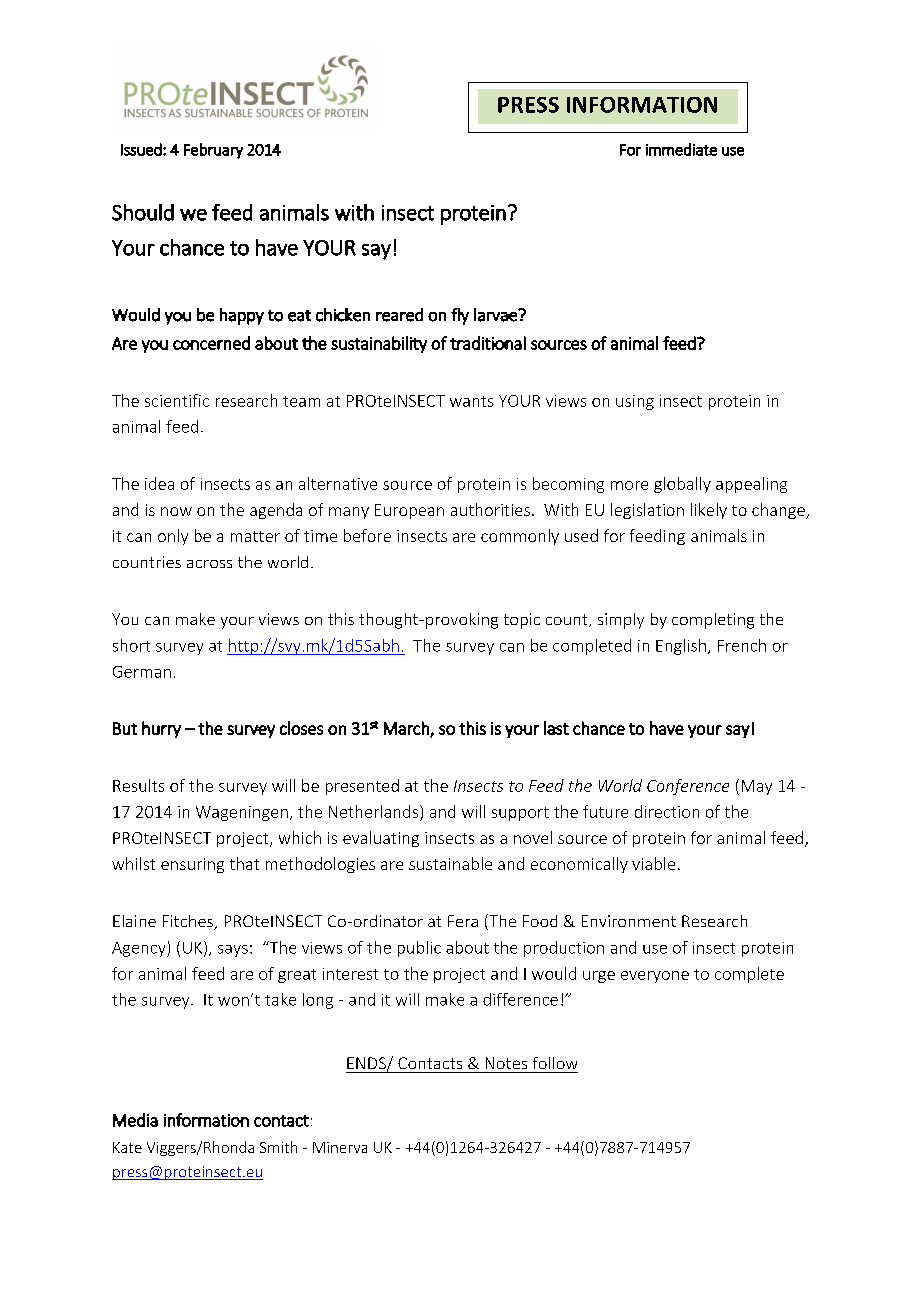  What do you see at coordinates (629, 921) in the image?
I see `Environment` at bounding box center [629, 921].
